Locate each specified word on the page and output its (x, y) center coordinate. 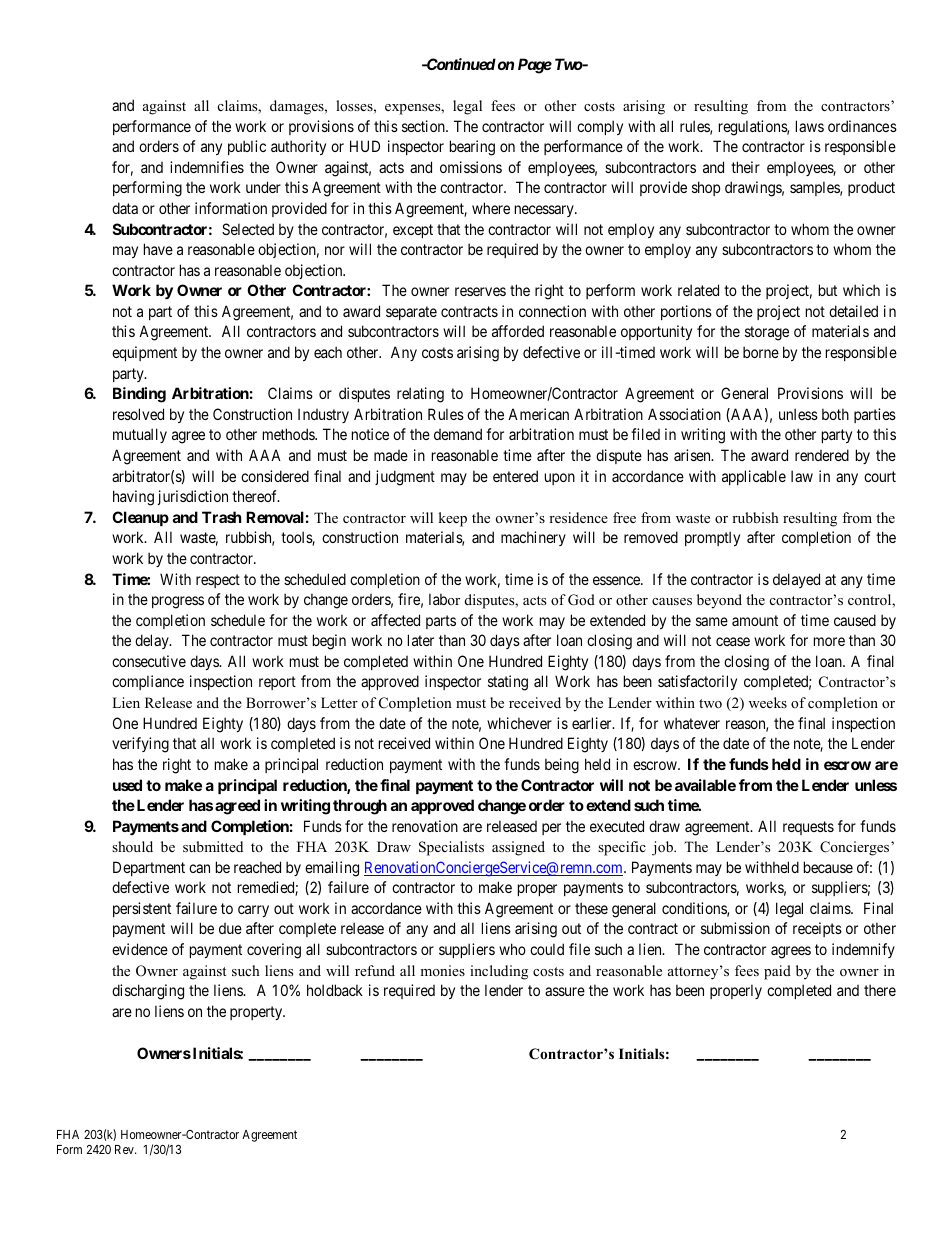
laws (810, 126)
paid (777, 972)
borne (761, 352)
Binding (139, 395)
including (499, 972)
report (277, 683)
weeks (768, 702)
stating (508, 683)
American (538, 414)
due (230, 928)
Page (535, 66)
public (247, 147)
